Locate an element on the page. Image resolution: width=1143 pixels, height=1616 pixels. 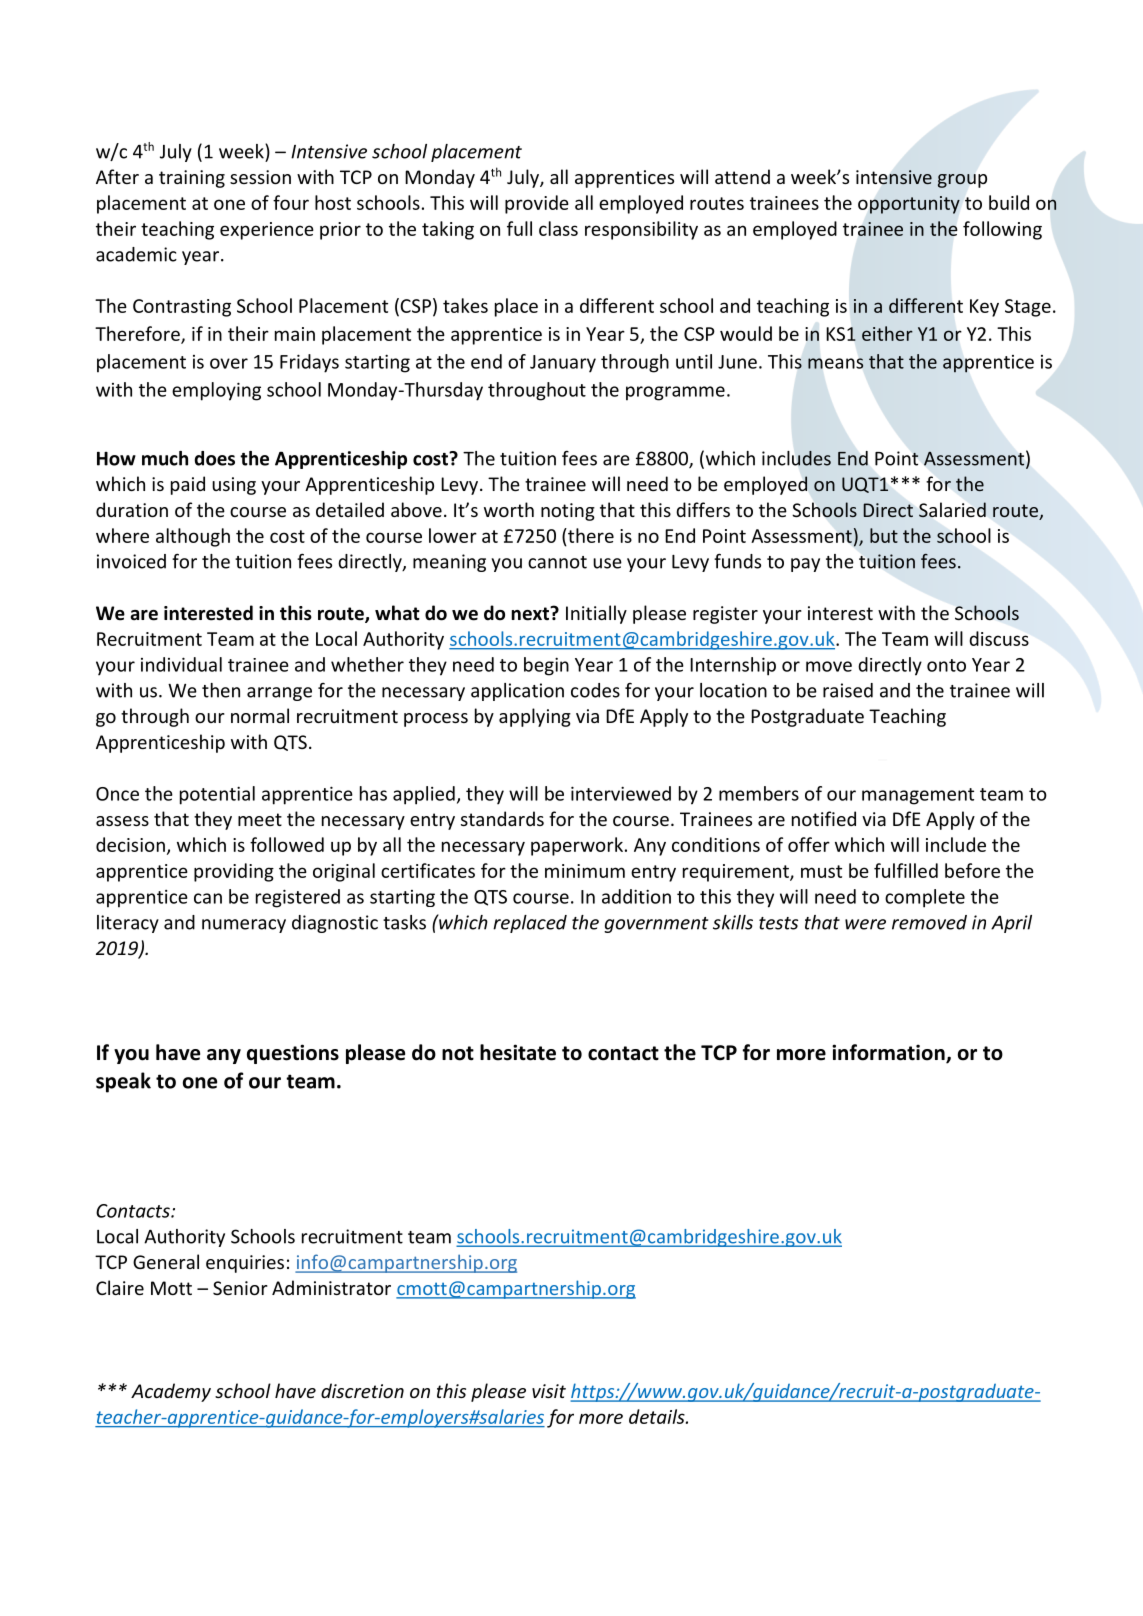
visit is located at coordinates (549, 1391).
